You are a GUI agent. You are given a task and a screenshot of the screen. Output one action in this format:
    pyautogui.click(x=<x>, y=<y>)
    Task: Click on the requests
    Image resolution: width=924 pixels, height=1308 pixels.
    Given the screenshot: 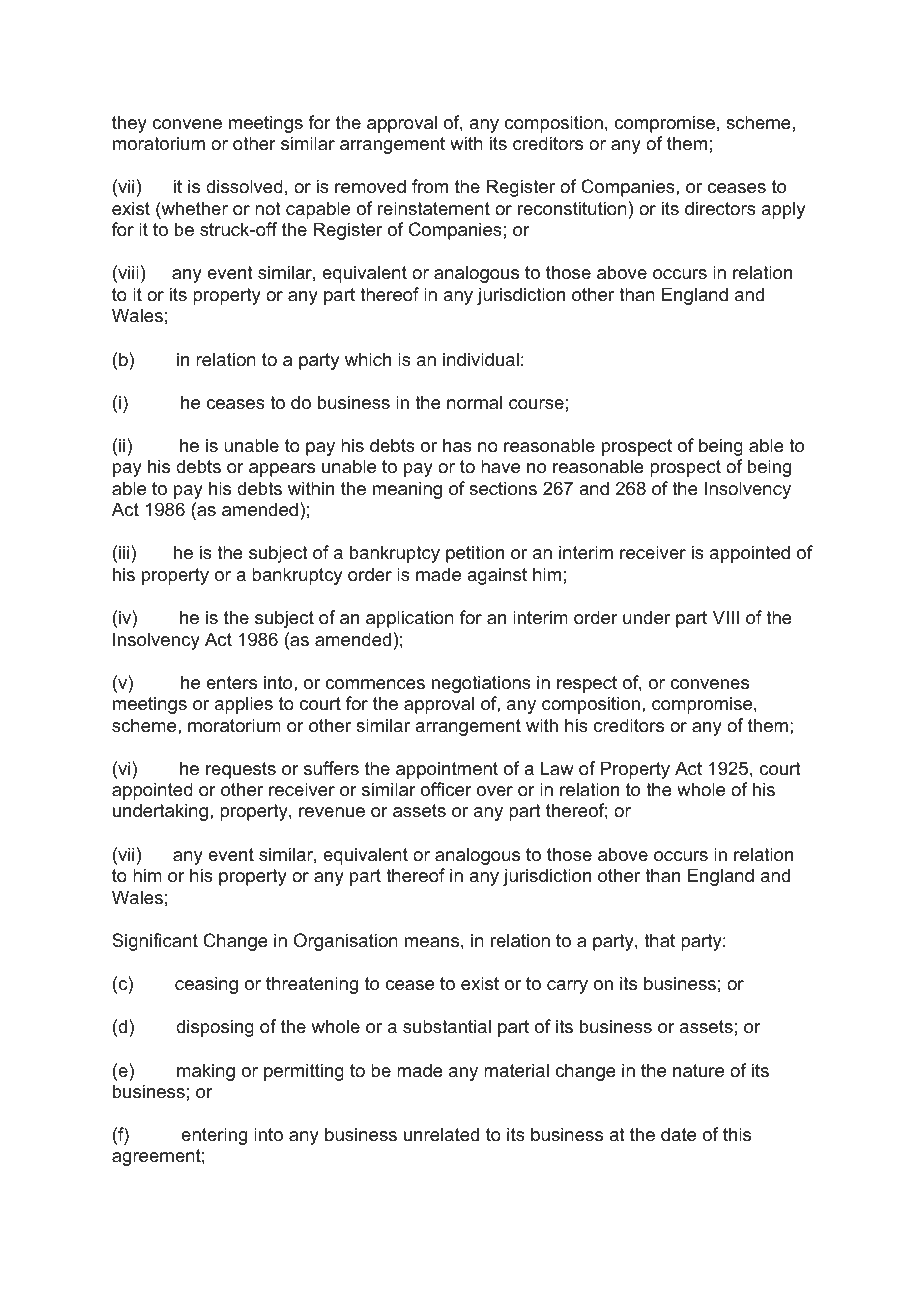 What is the action you would take?
    pyautogui.click(x=241, y=770)
